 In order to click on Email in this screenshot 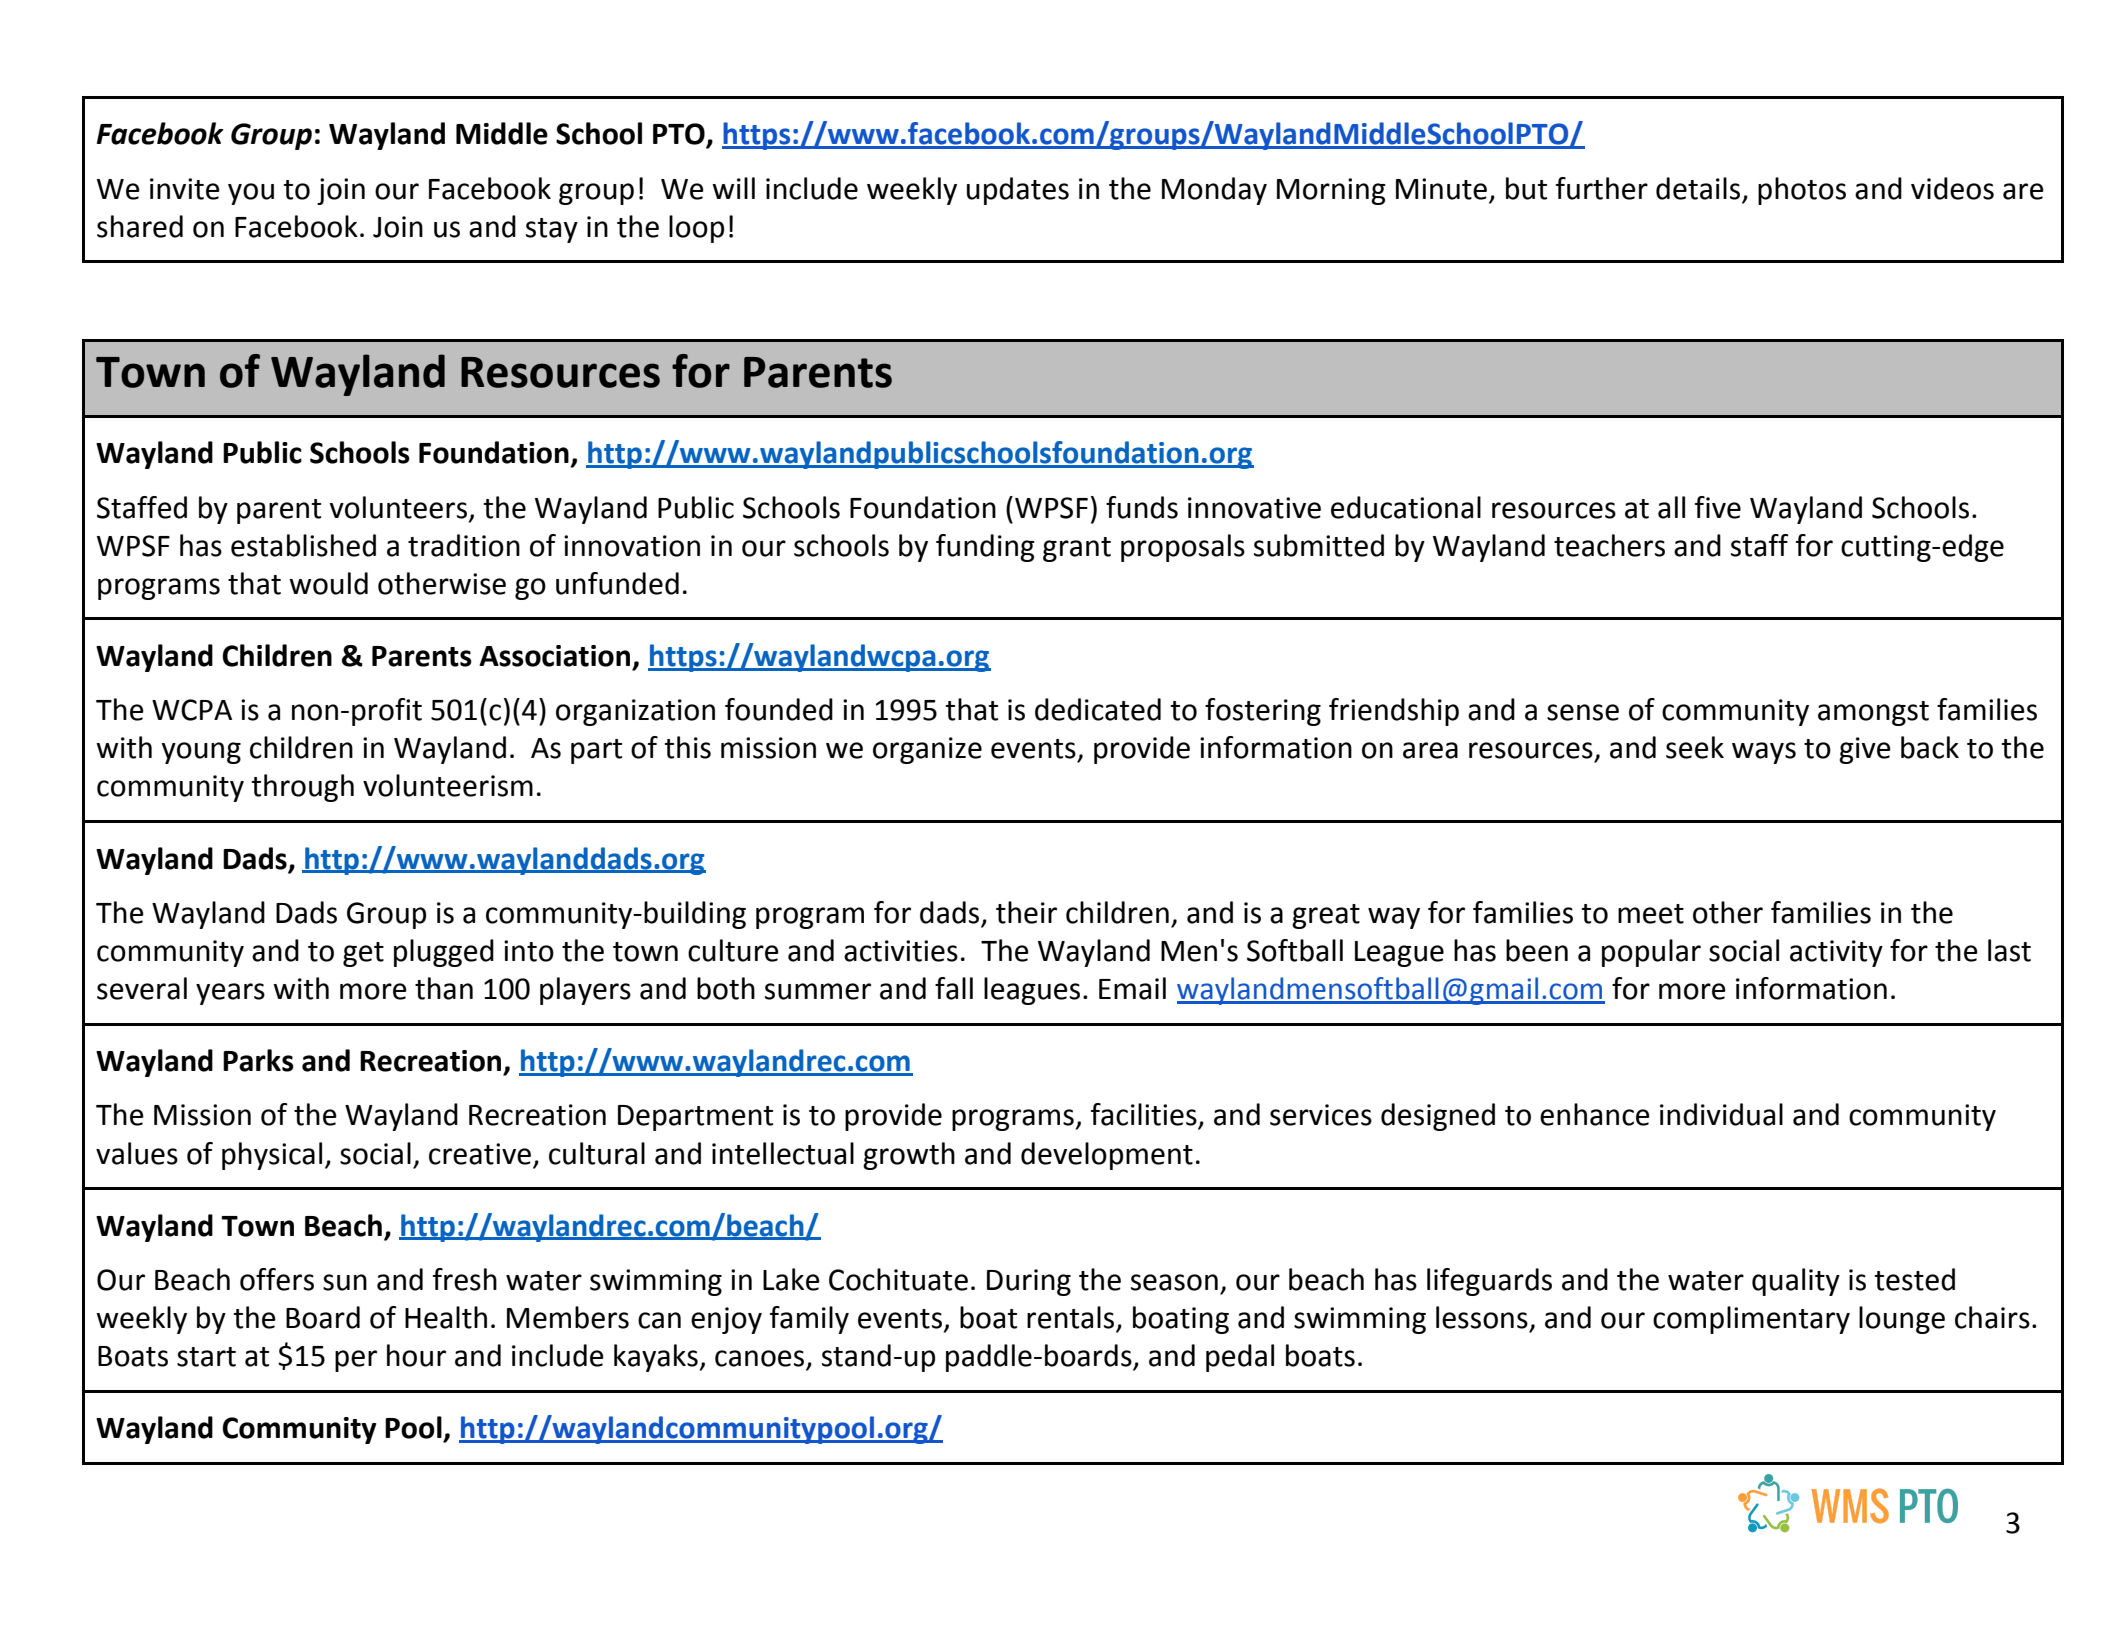, I will do `click(1132, 988)`.
